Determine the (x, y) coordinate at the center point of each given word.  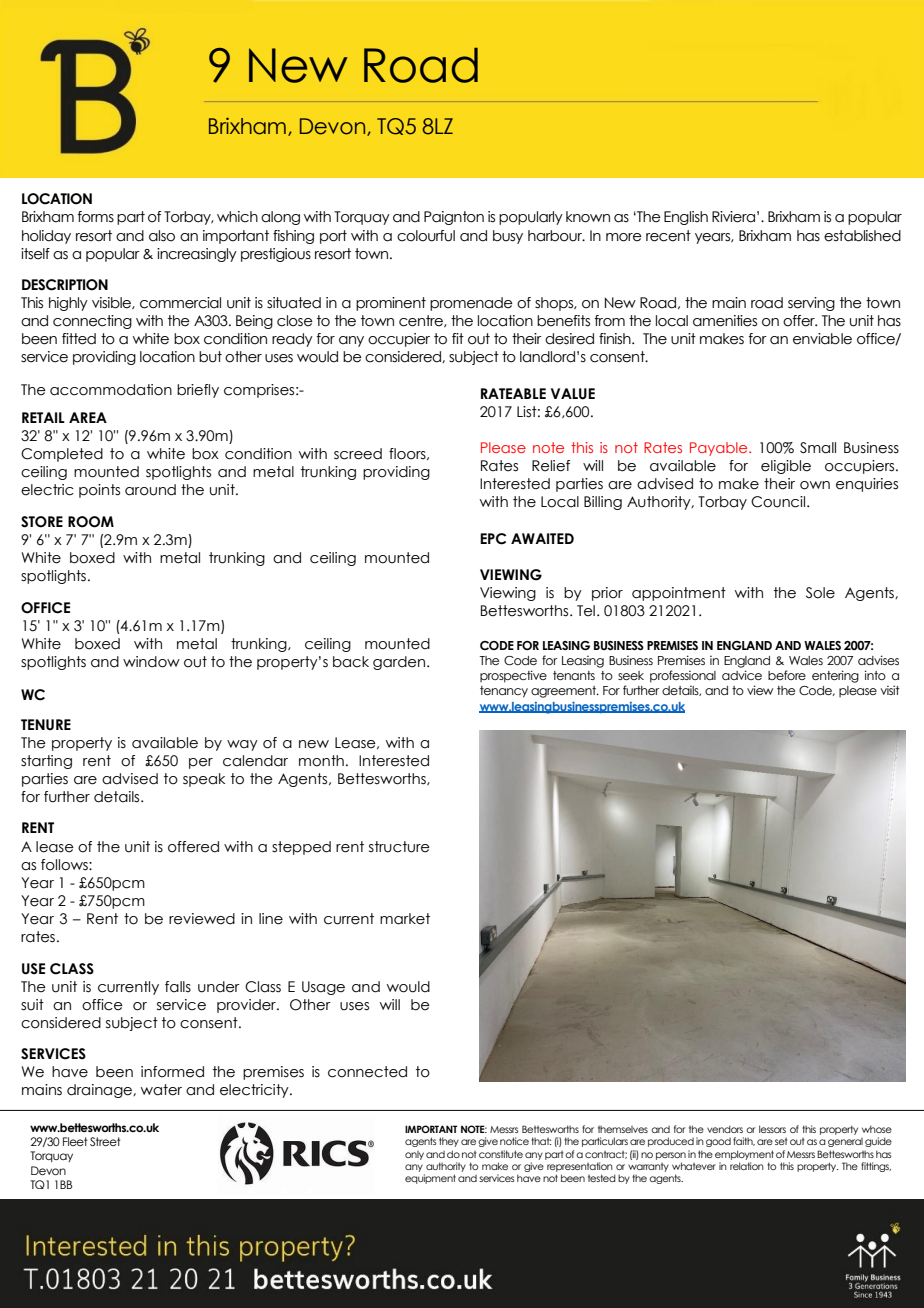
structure (399, 847)
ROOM (91, 522)
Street (105, 1141)
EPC (493, 539)
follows (65, 865)
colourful (426, 236)
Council (779, 502)
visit (890, 690)
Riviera (733, 217)
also (162, 236)
